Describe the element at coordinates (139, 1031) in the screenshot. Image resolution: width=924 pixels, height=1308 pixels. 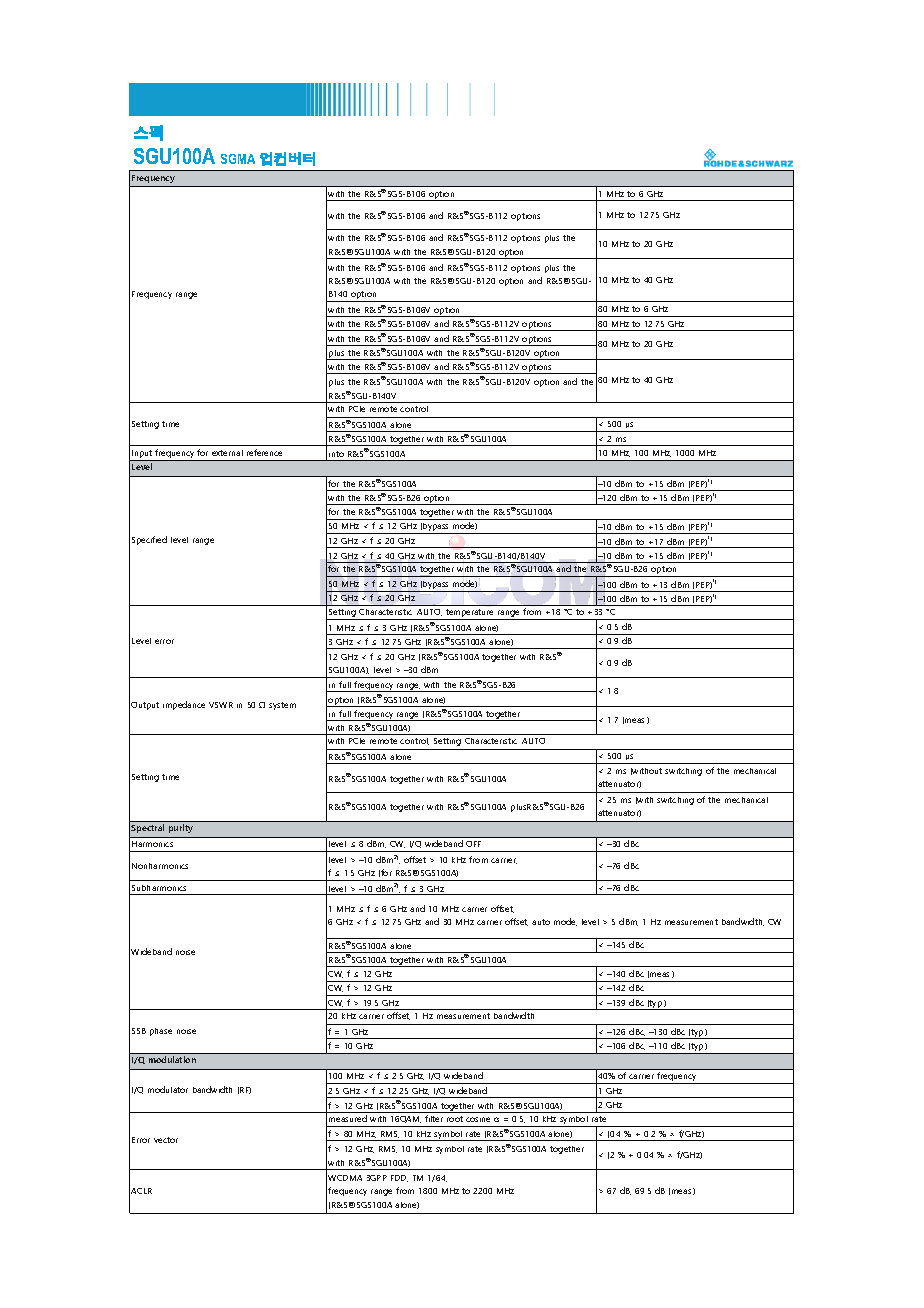
I see `SSB` at that location.
